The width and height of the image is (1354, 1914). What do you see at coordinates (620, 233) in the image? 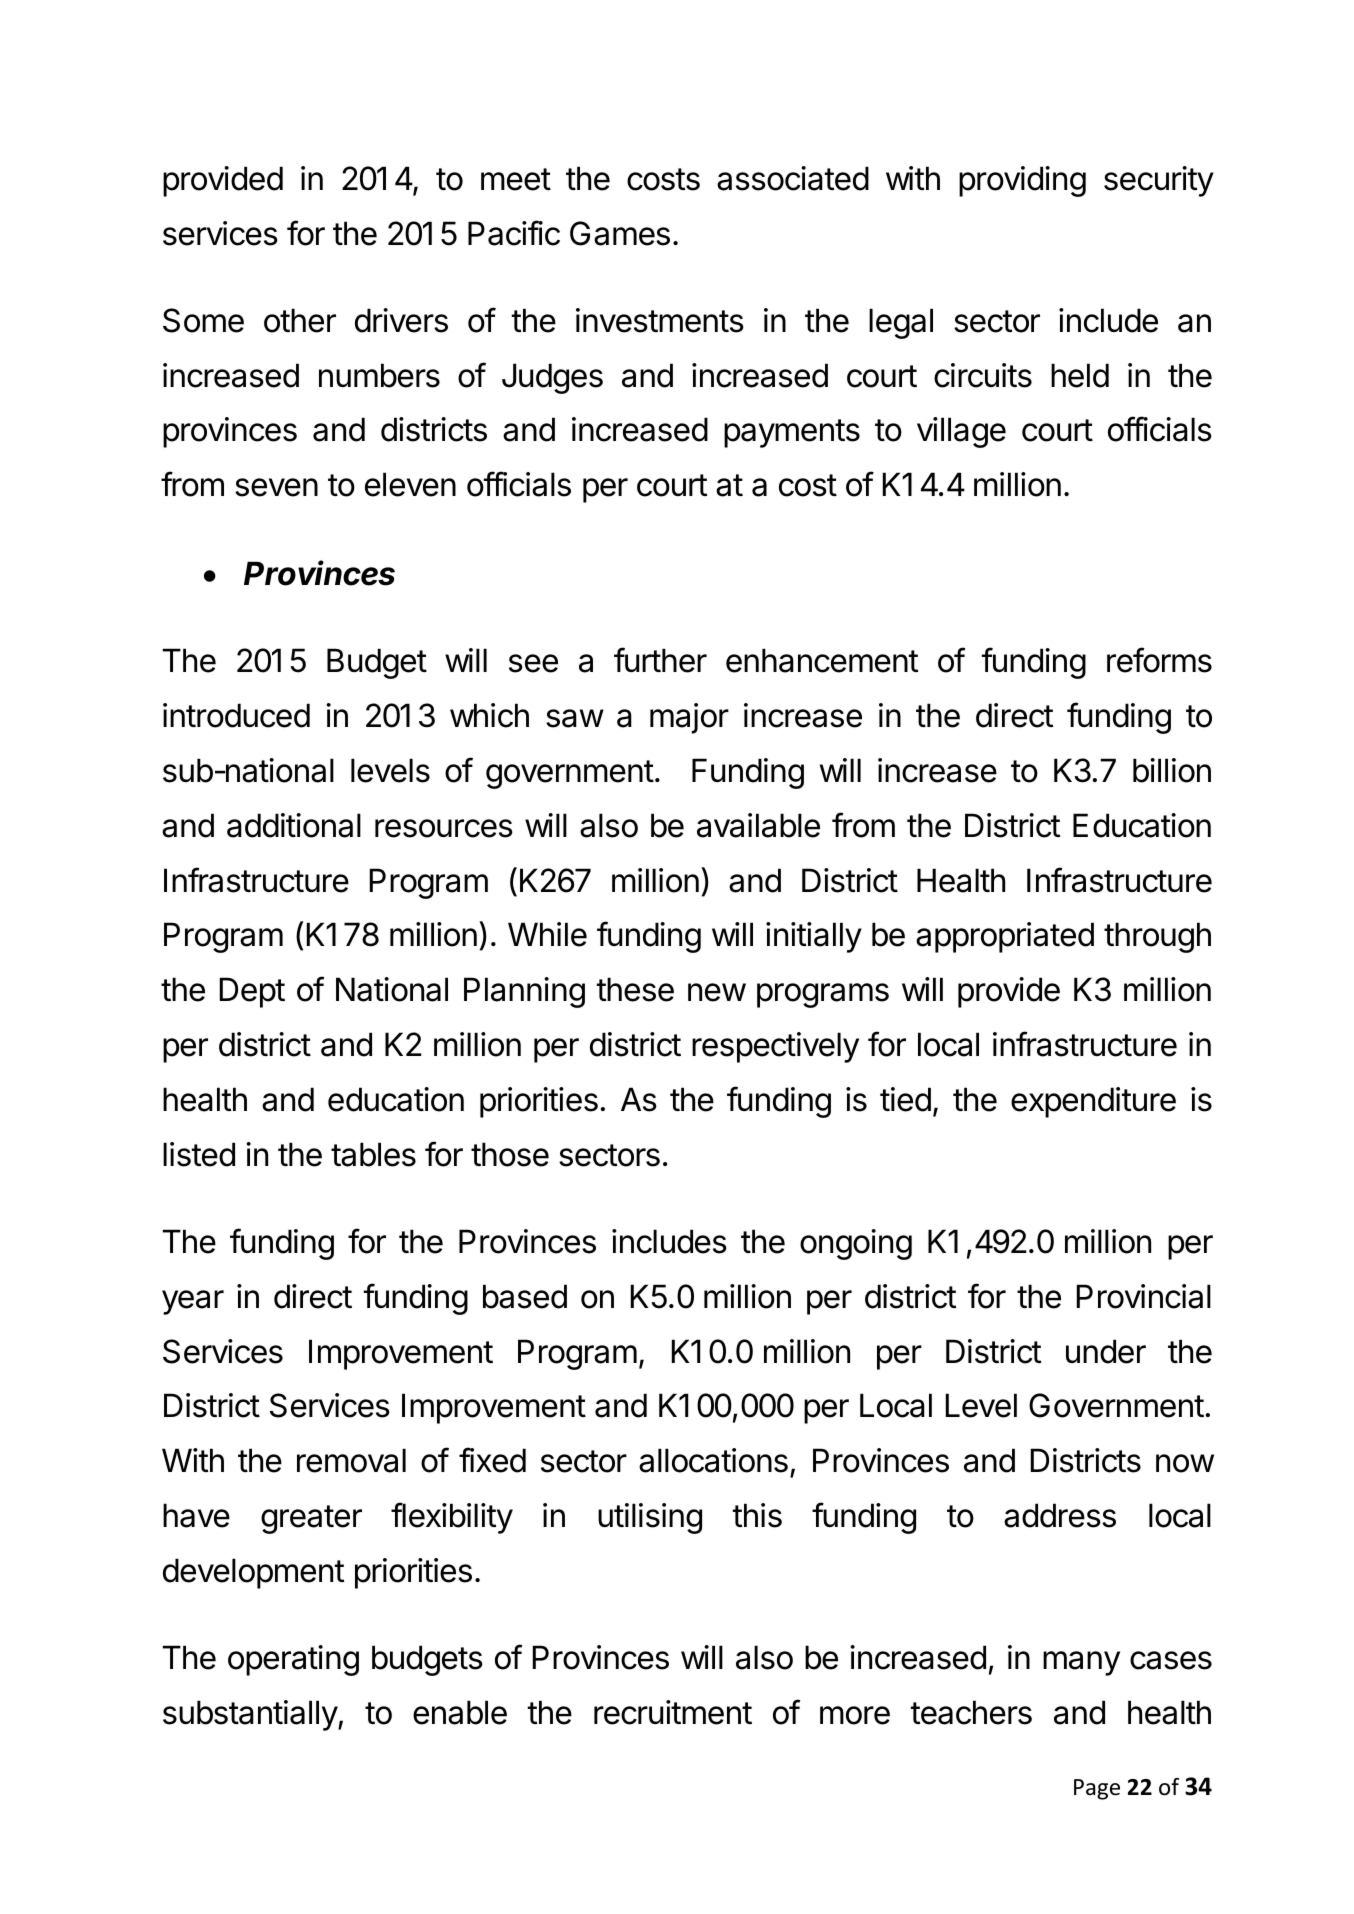
I see `Games` at bounding box center [620, 233].
